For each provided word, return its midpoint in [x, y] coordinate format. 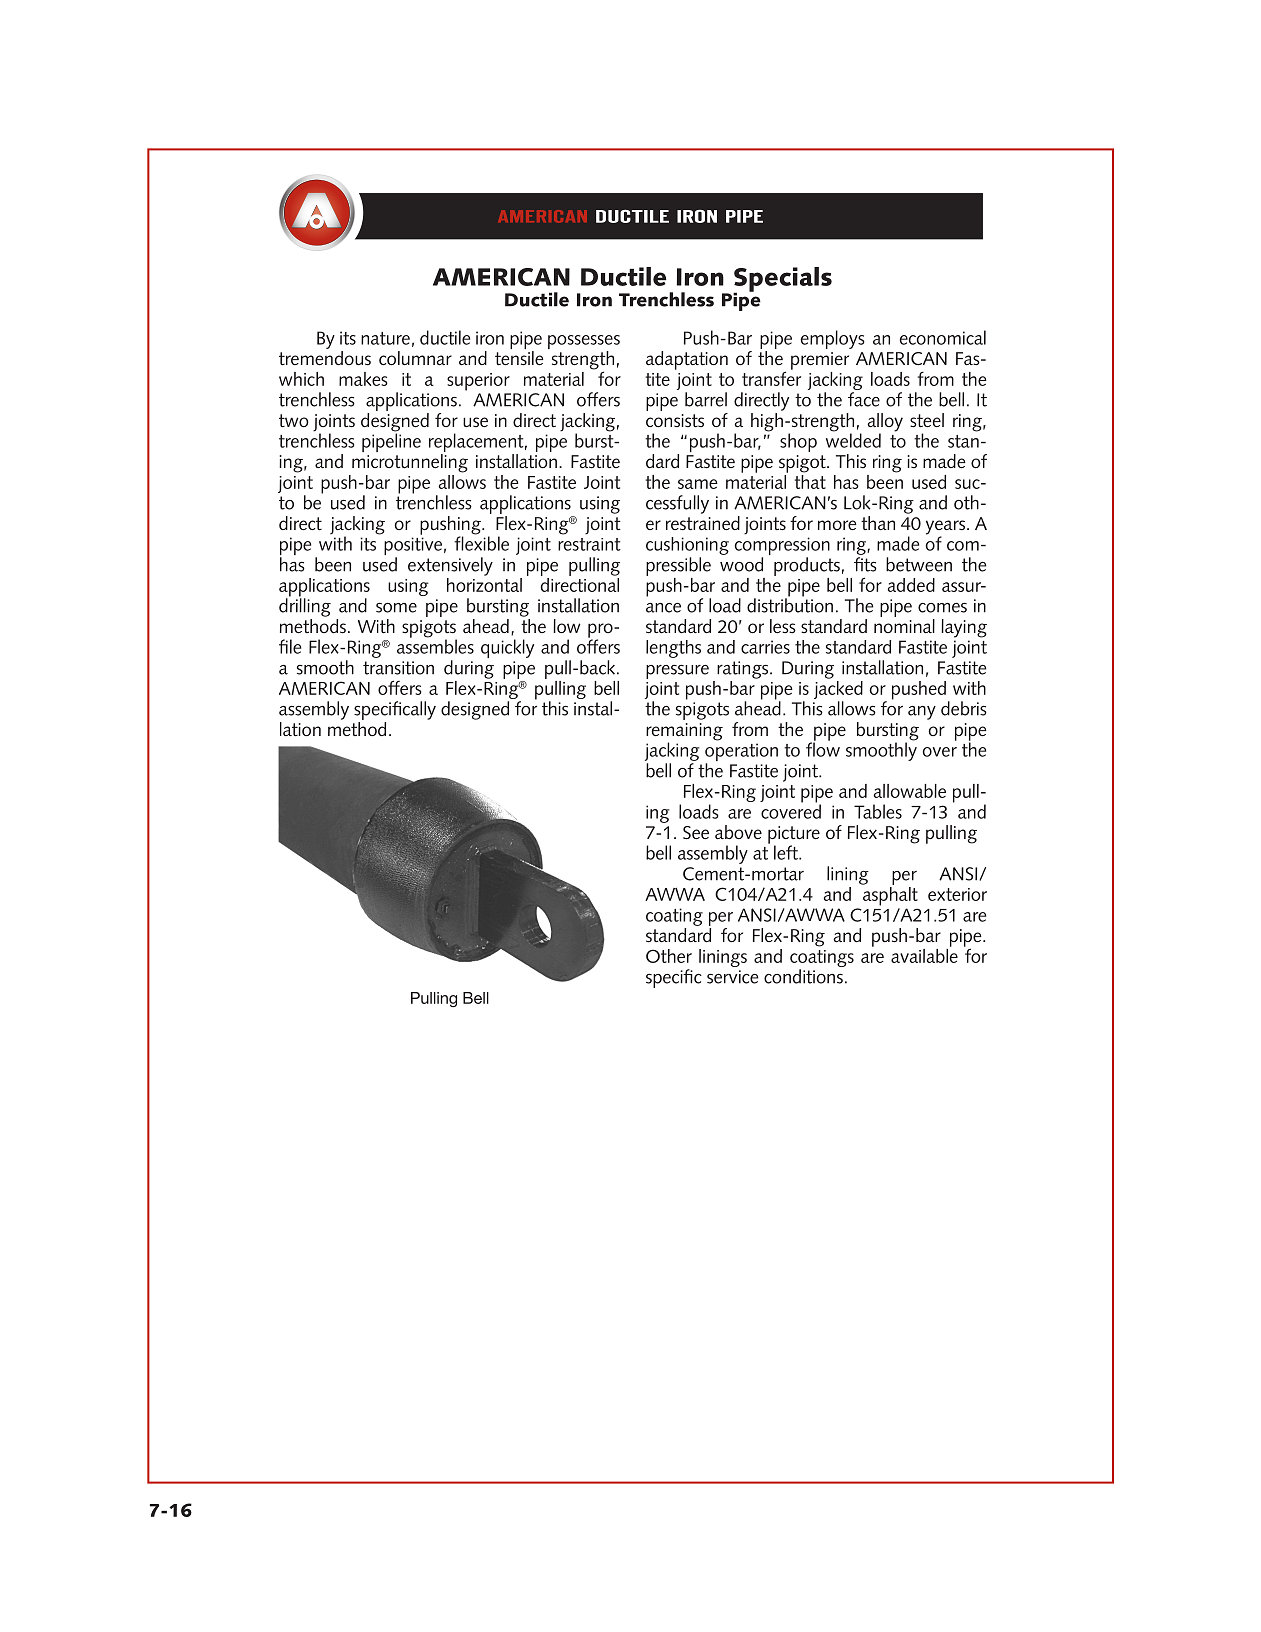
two [294, 420]
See [696, 833]
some [396, 608]
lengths [673, 649]
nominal [904, 626]
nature [385, 338]
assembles [435, 645]
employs [833, 339]
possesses [584, 343]
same [698, 484]
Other [669, 956]
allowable [909, 791]
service [732, 977]
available [924, 954]
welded [853, 439]
